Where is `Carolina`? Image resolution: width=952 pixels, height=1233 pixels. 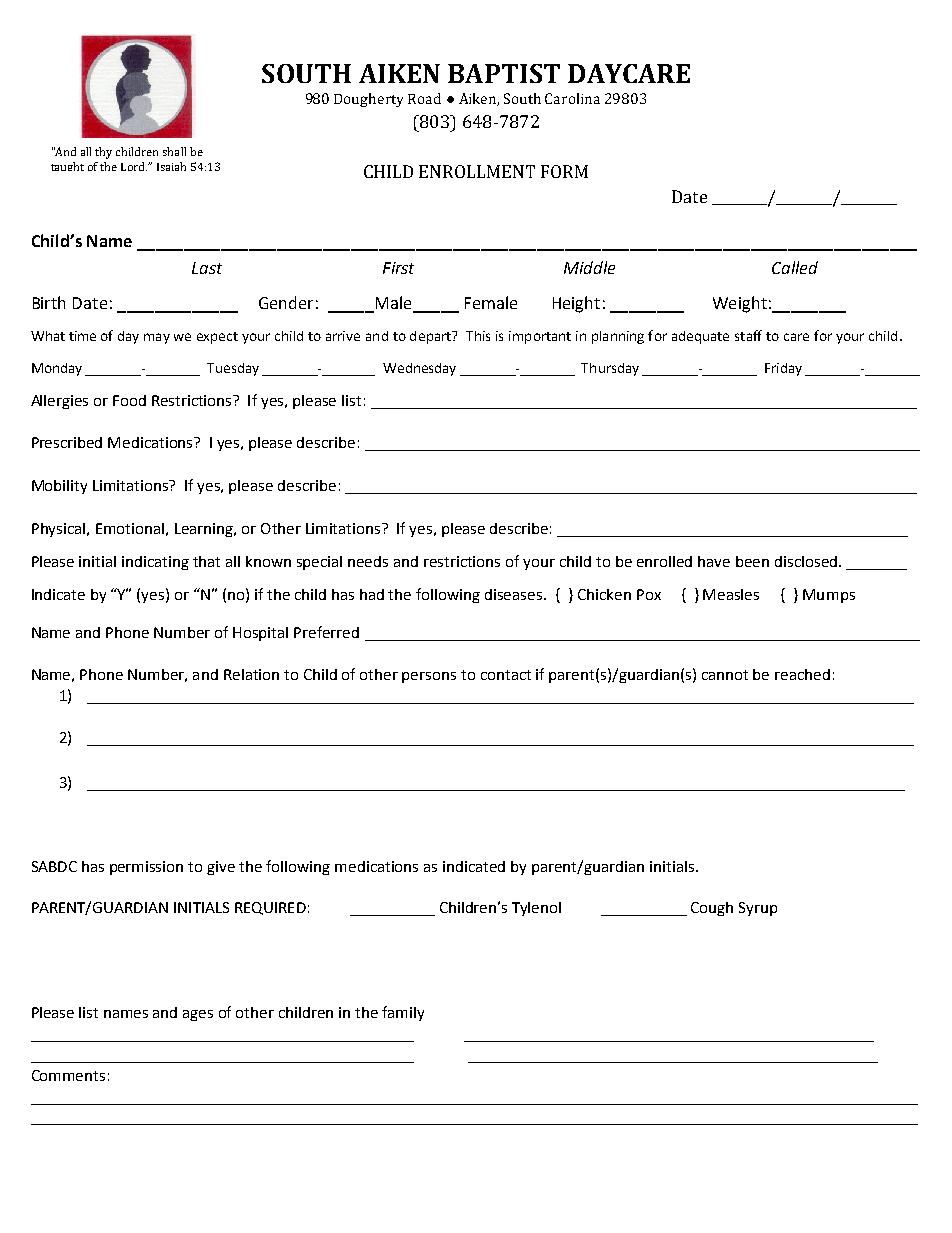
Carolina is located at coordinates (572, 98).
